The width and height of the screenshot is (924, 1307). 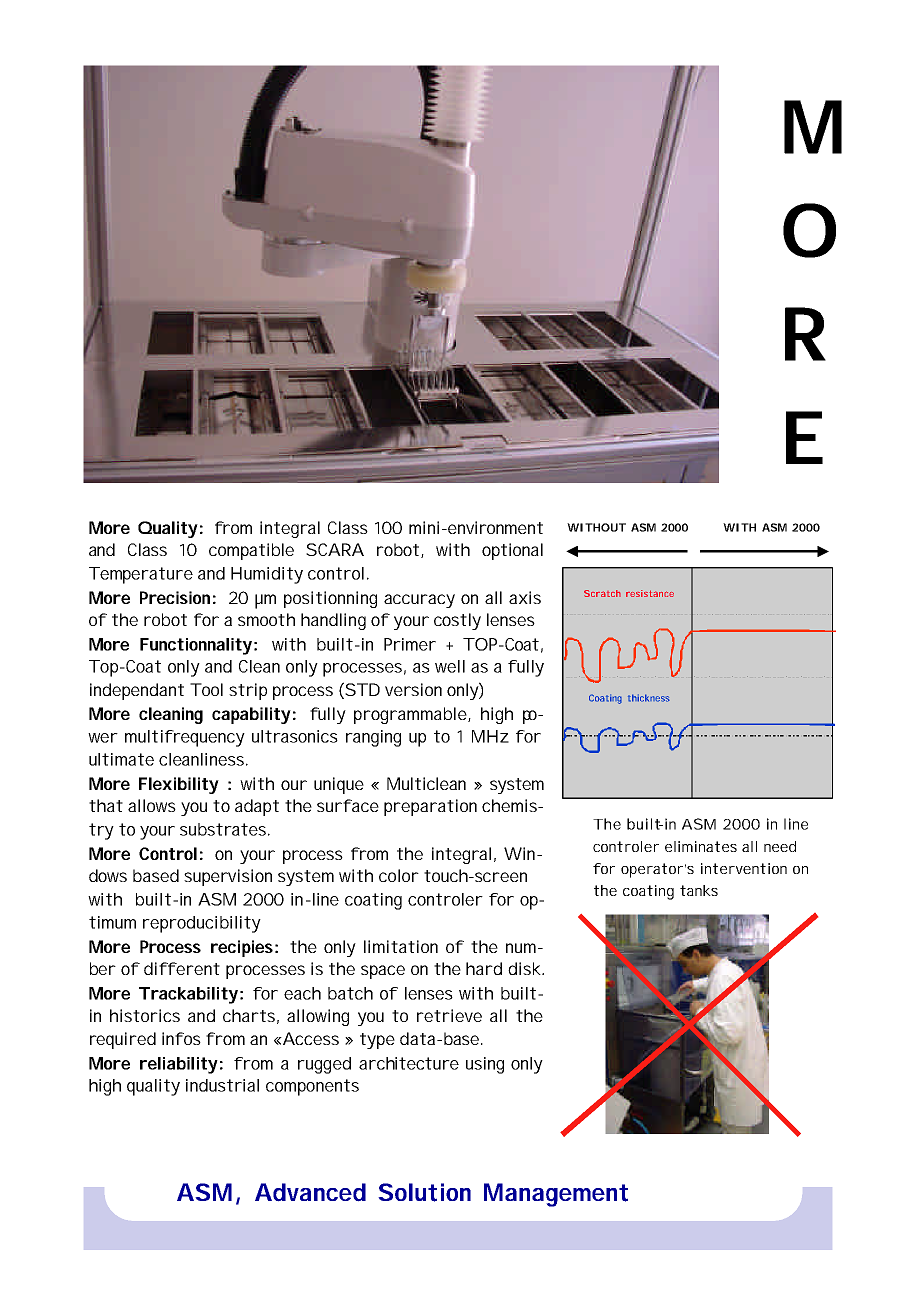 What do you see at coordinates (228, 877) in the screenshot?
I see `supervision` at bounding box center [228, 877].
